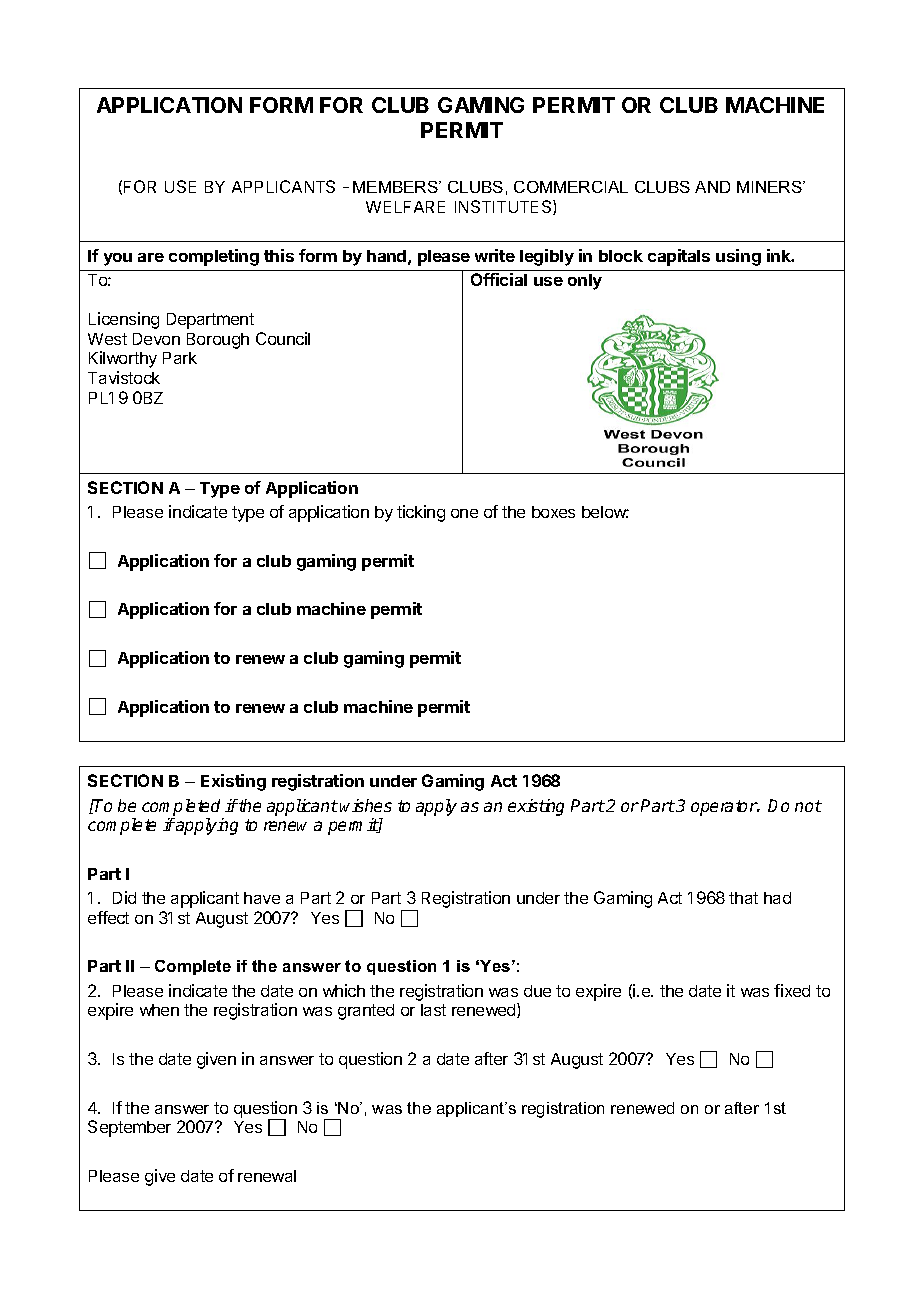  I want to click on MINERS, so click(770, 187).
